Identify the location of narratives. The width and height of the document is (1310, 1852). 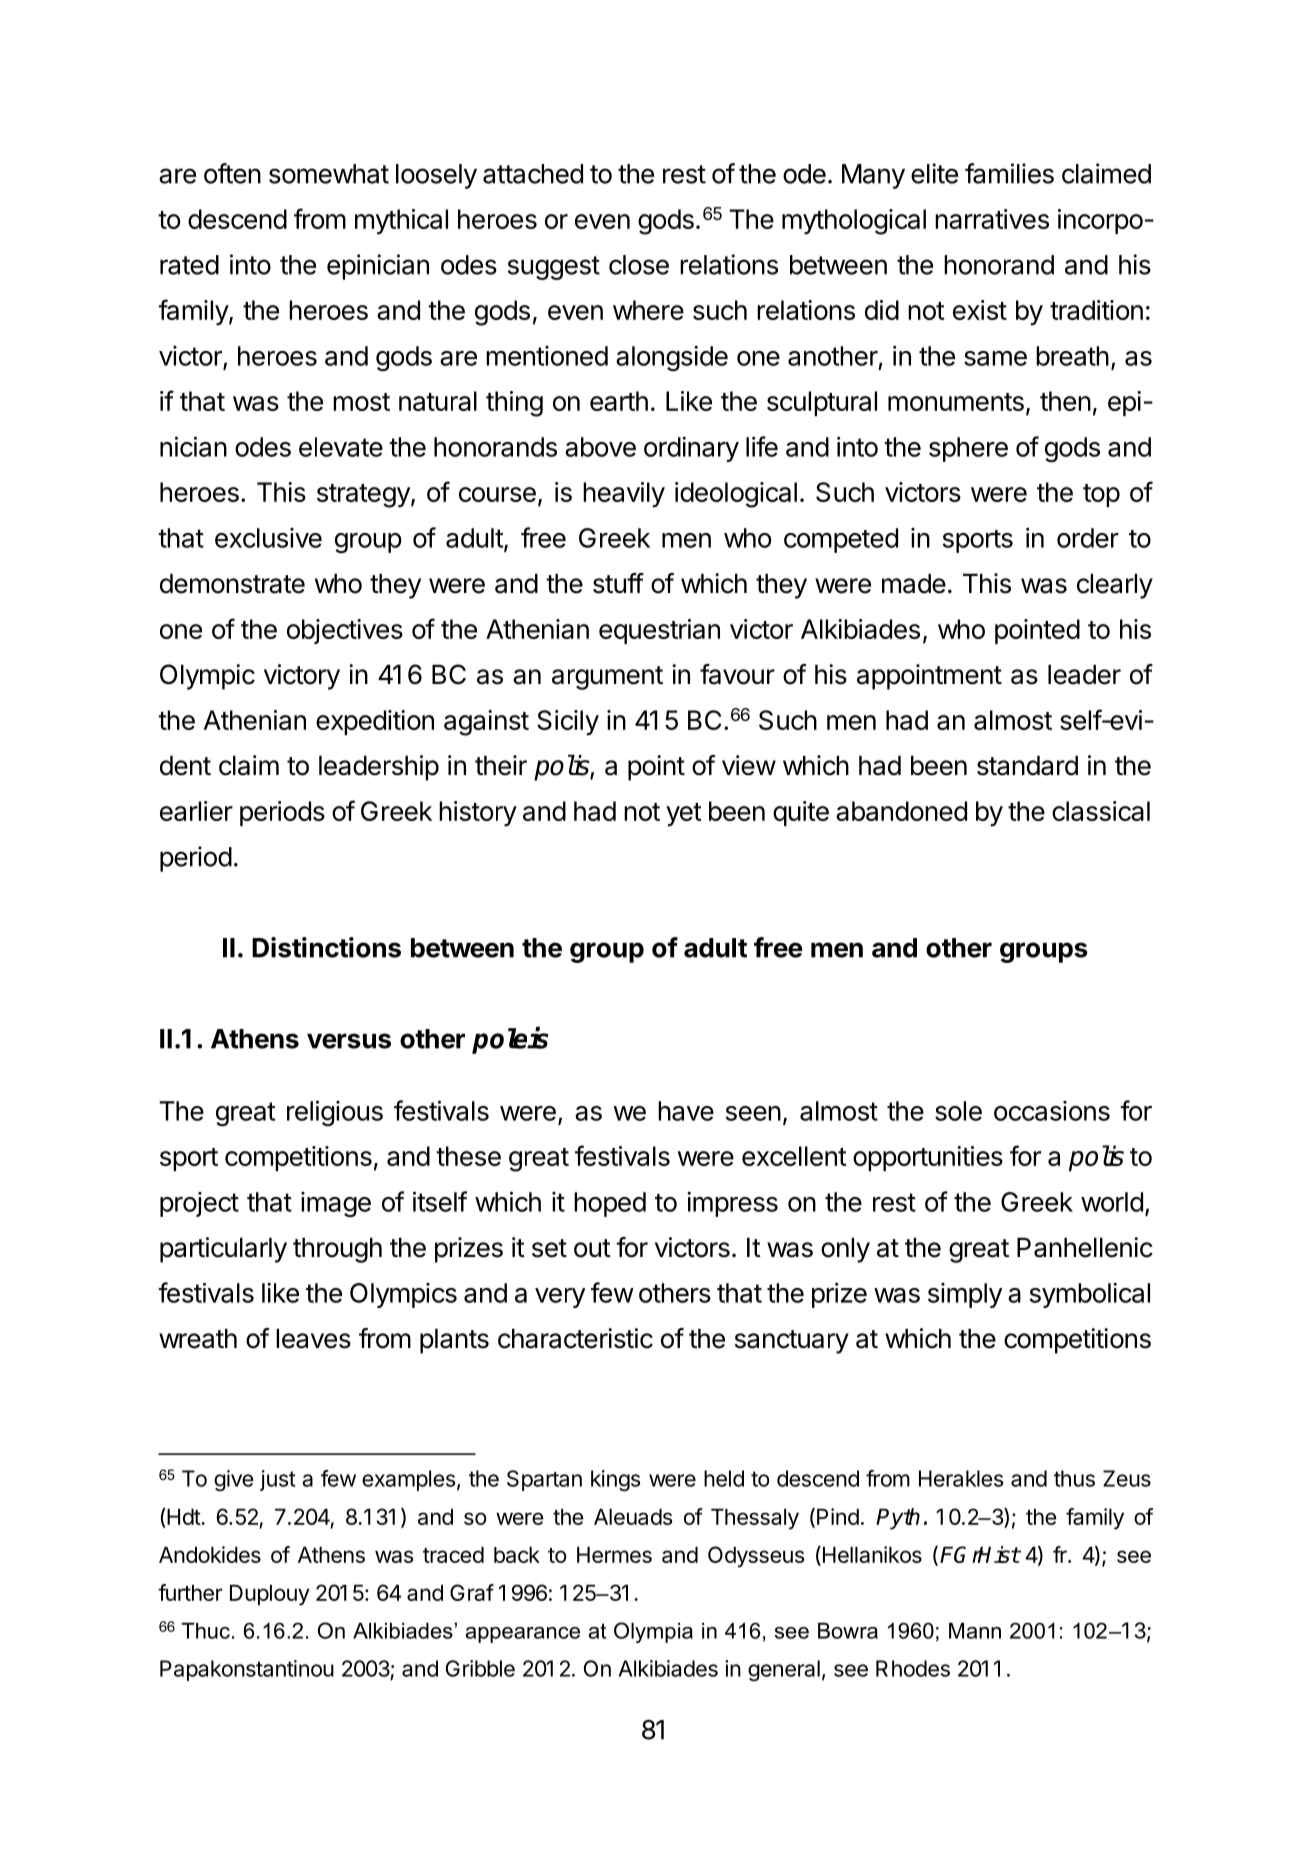
(992, 219).
